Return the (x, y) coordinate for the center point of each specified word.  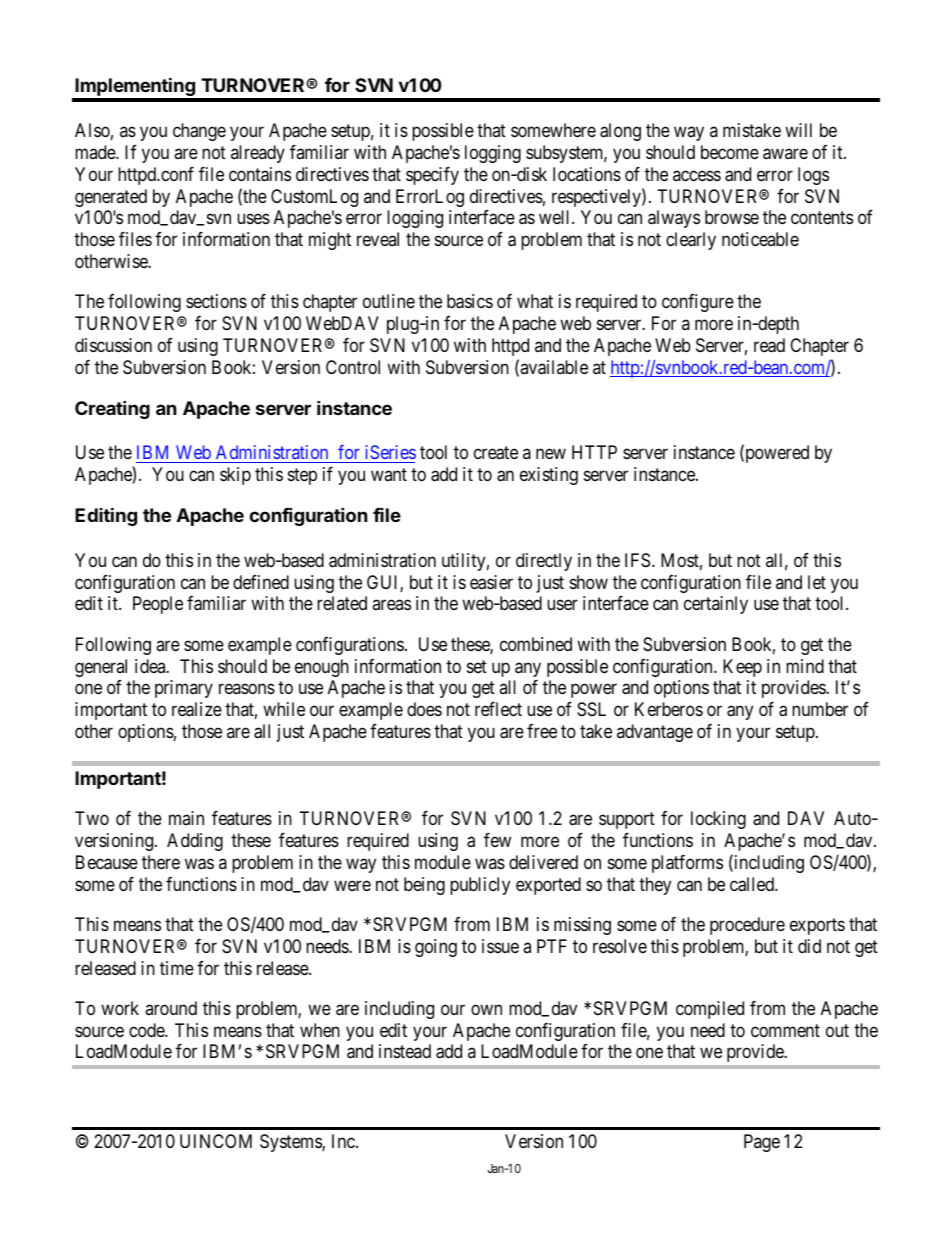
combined (536, 644)
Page (762, 1143)
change (199, 132)
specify (432, 176)
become (730, 152)
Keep (742, 668)
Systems (291, 1143)
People (158, 605)
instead (405, 1051)
